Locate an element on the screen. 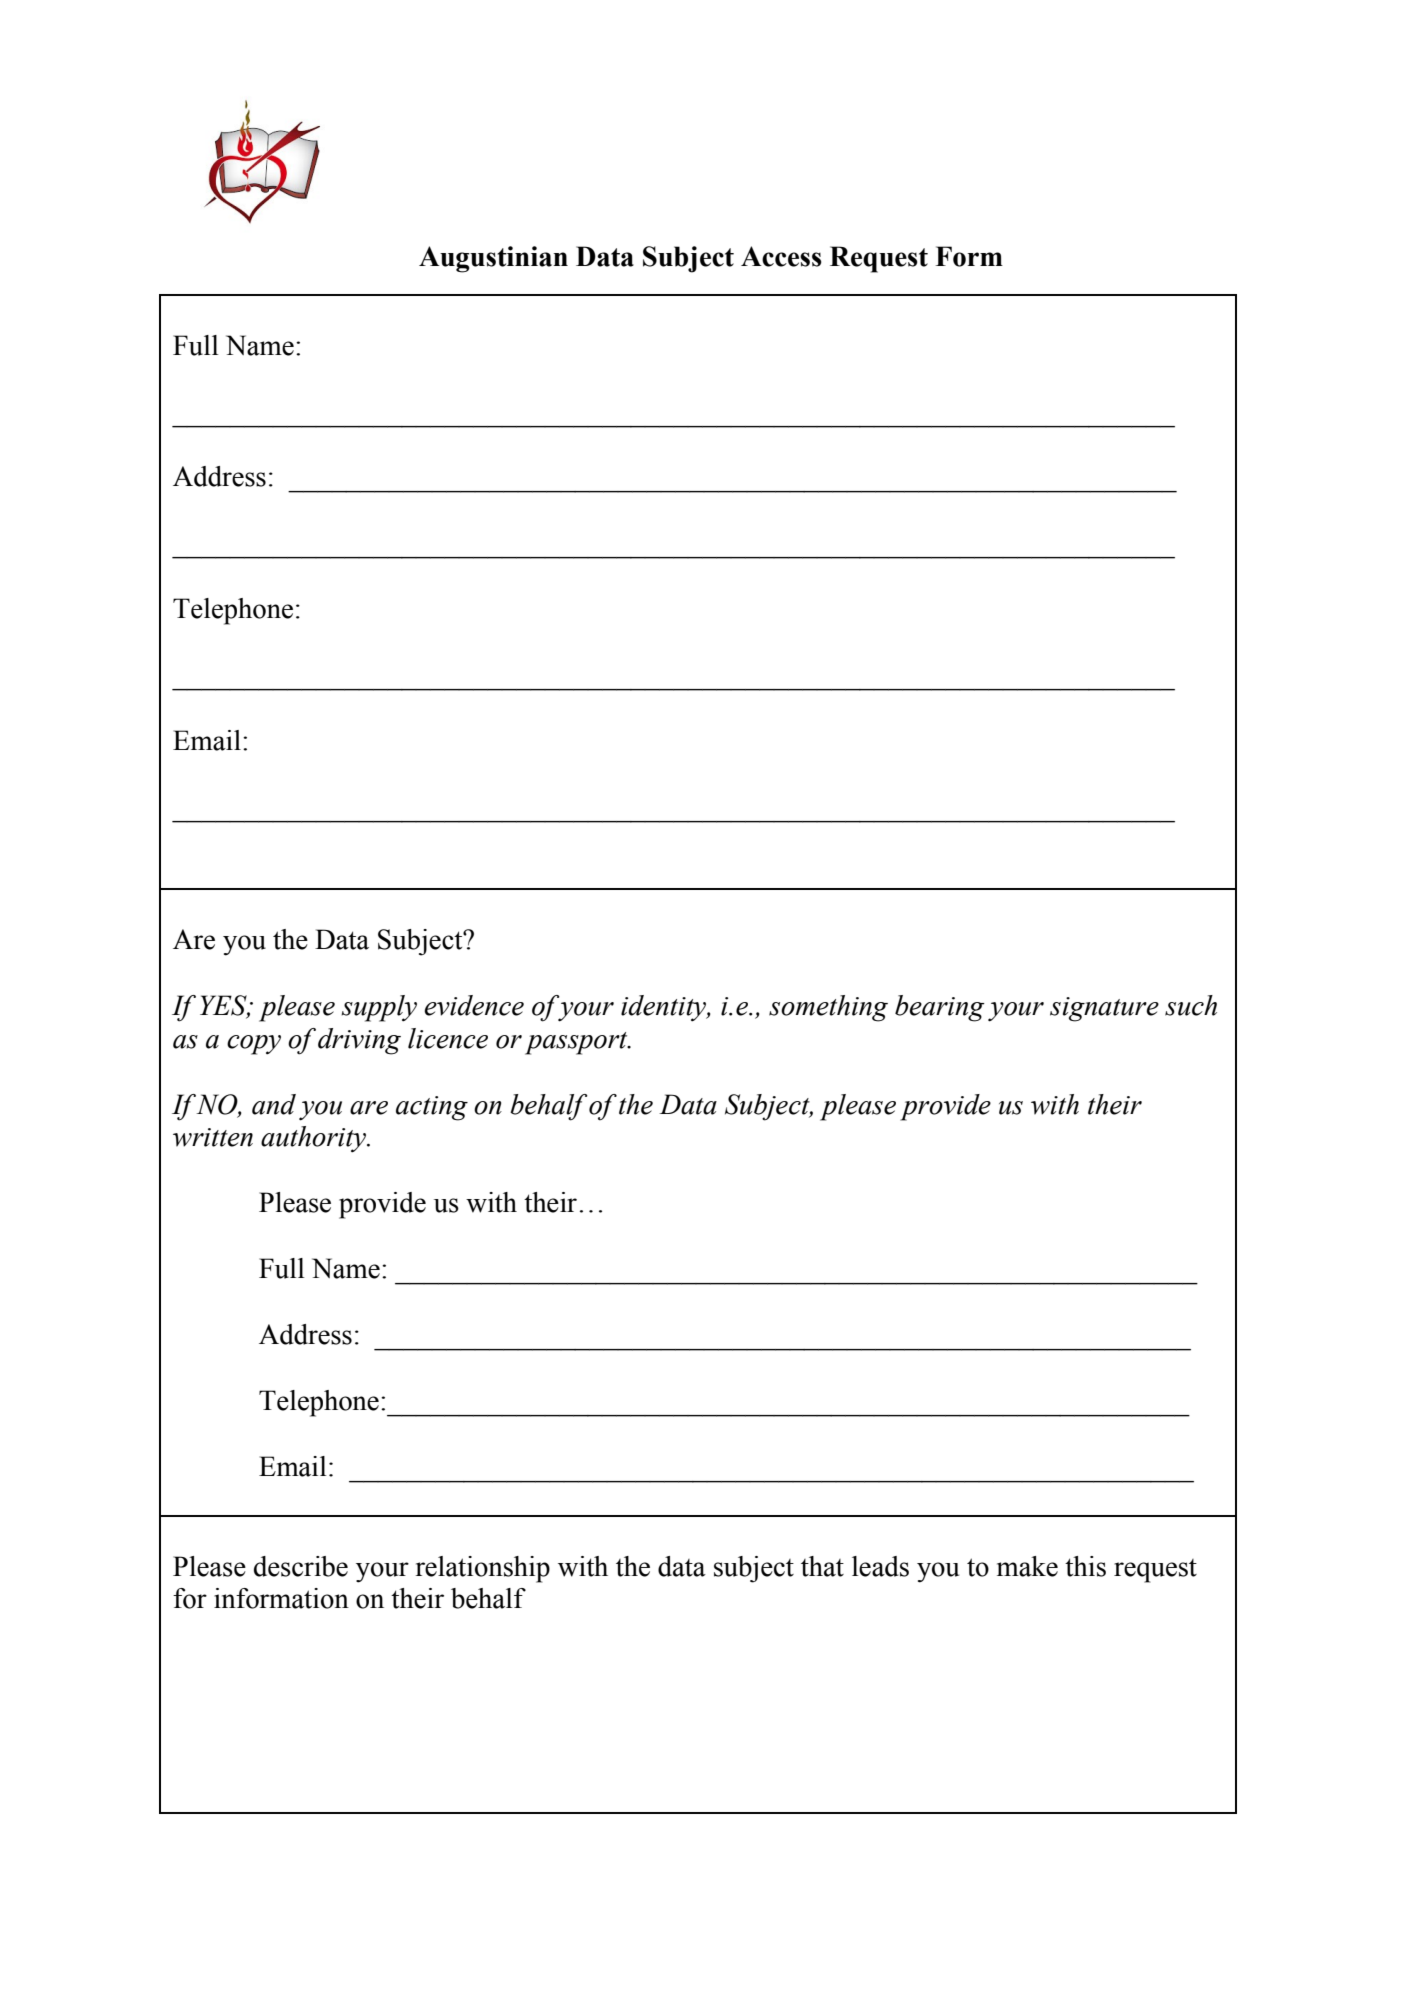 This screenshot has width=1420, height=2009. passport is located at coordinates (577, 1043).
